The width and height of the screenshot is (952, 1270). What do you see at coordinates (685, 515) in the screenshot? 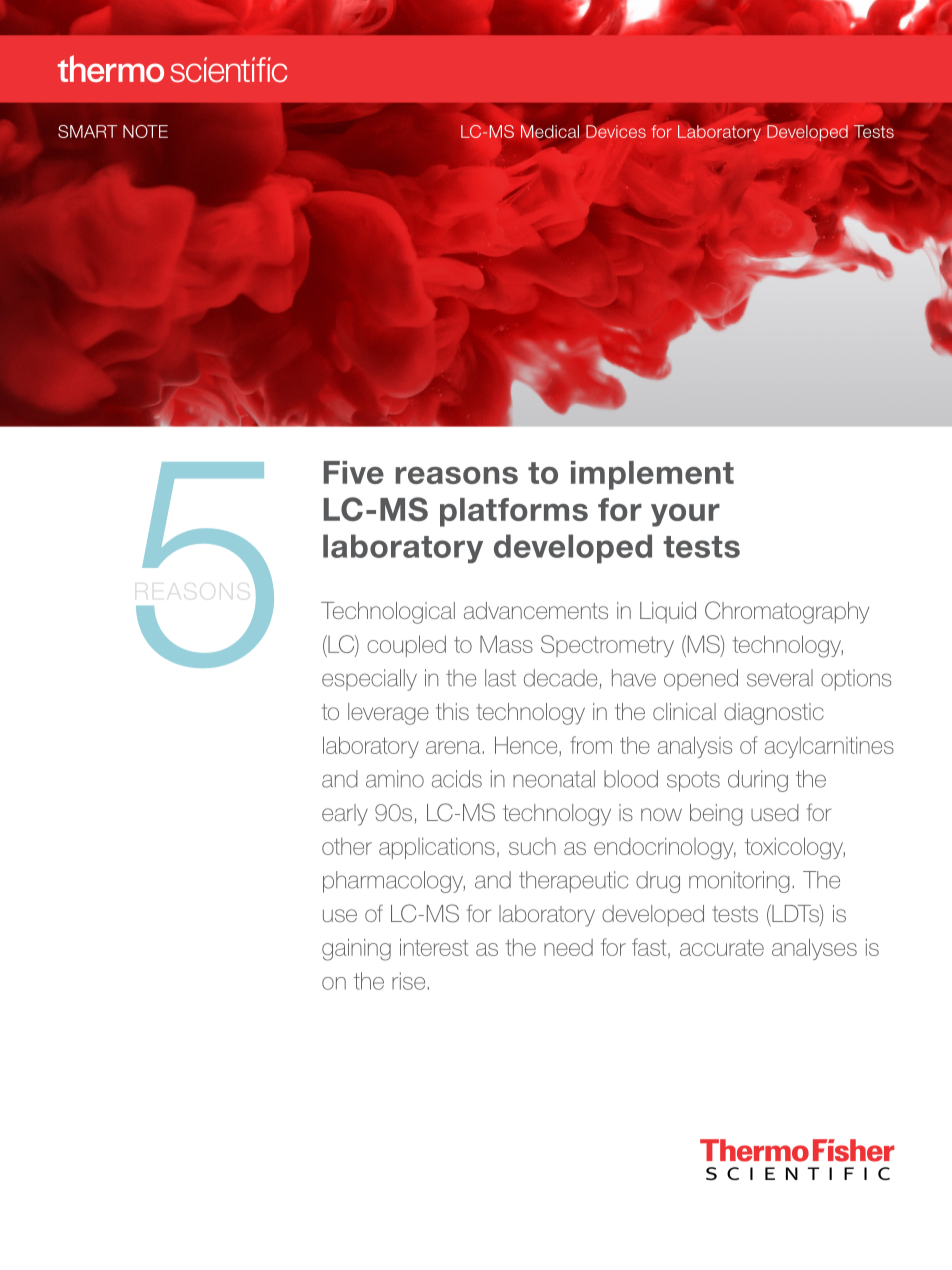
I see `your` at bounding box center [685, 515].
